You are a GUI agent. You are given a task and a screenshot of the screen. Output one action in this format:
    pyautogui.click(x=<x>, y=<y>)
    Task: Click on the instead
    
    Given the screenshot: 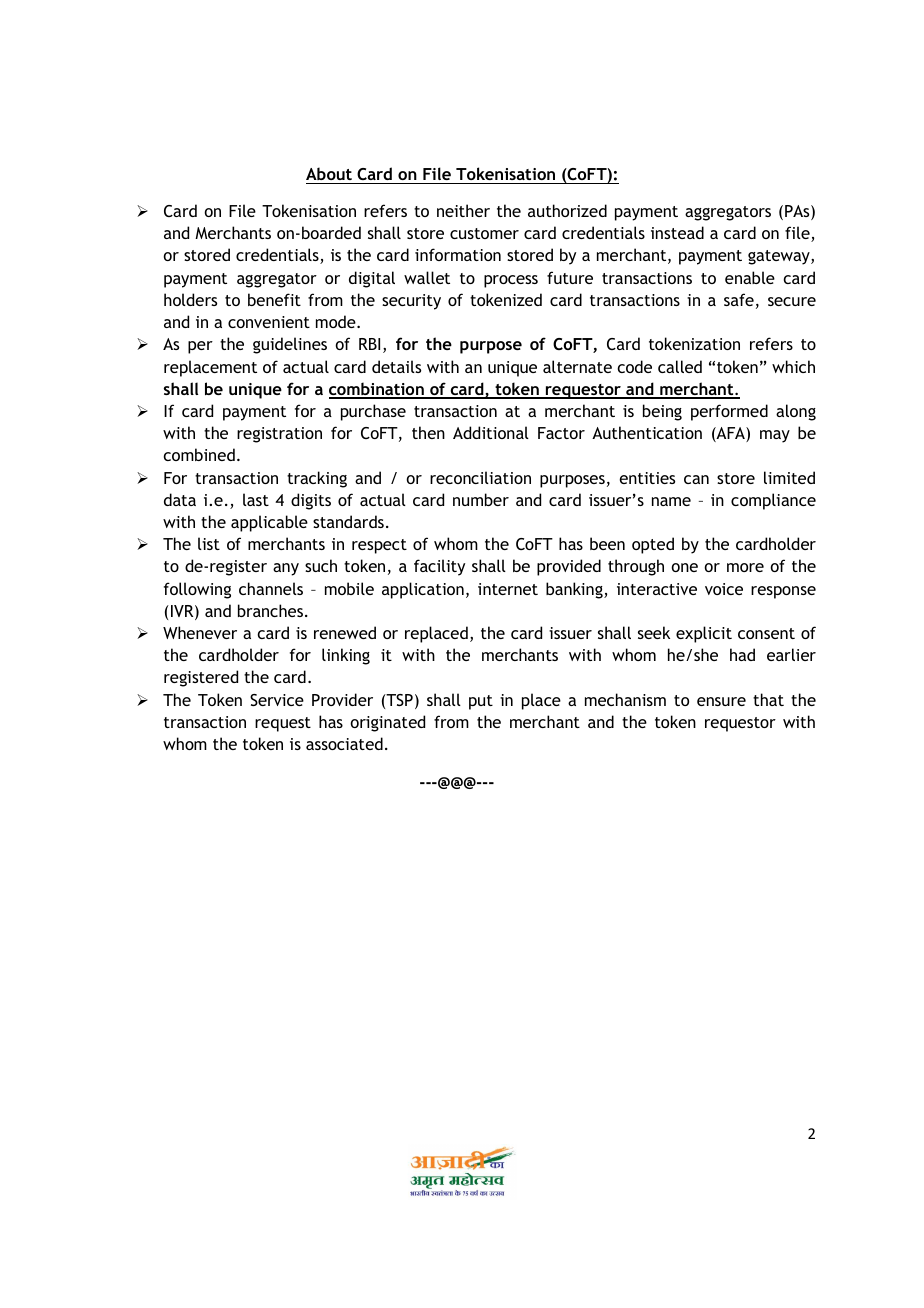 What is the action you would take?
    pyautogui.click(x=677, y=232)
